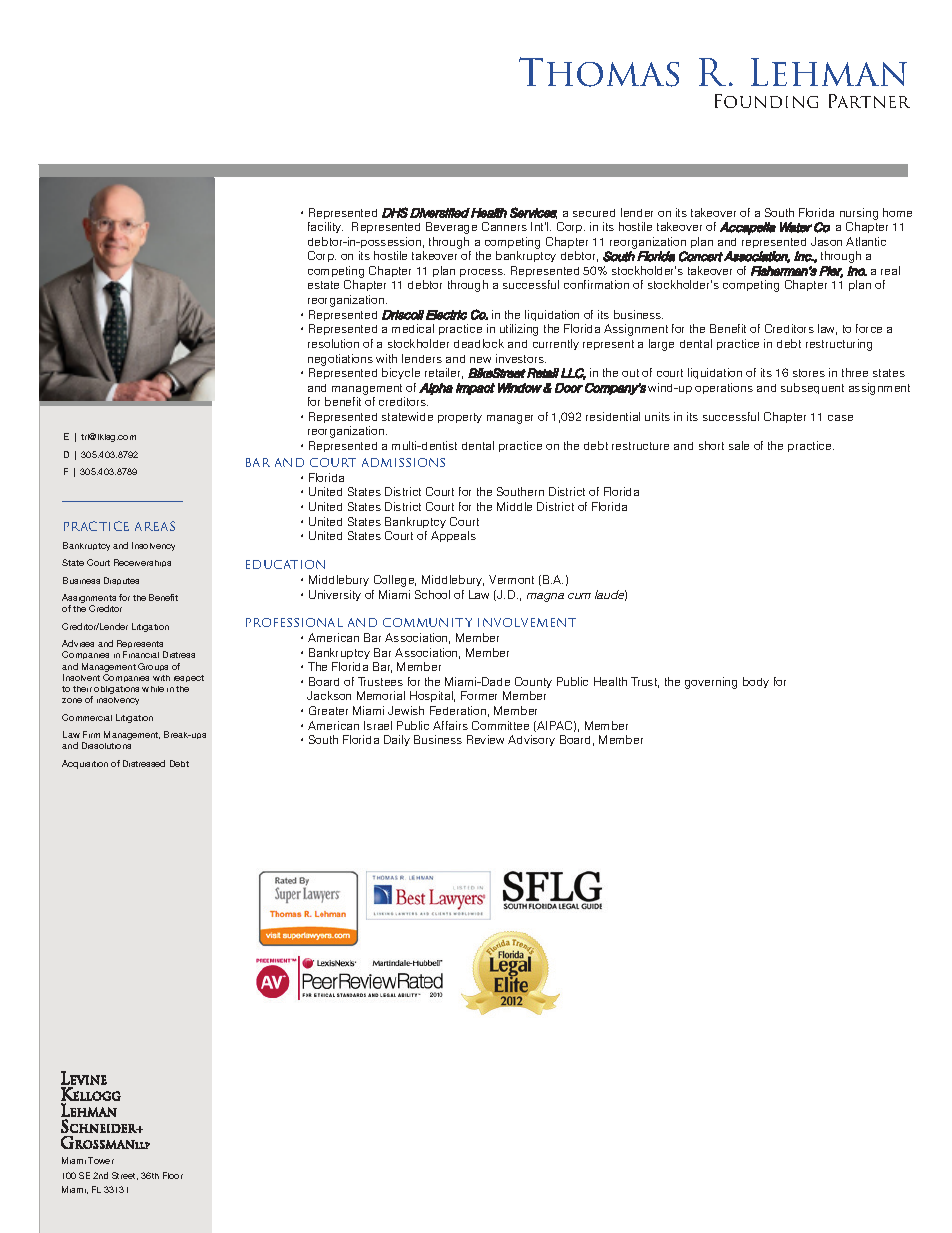 This document has height=1233, width=952. What do you see at coordinates (756, 682) in the document?
I see `body` at bounding box center [756, 682].
